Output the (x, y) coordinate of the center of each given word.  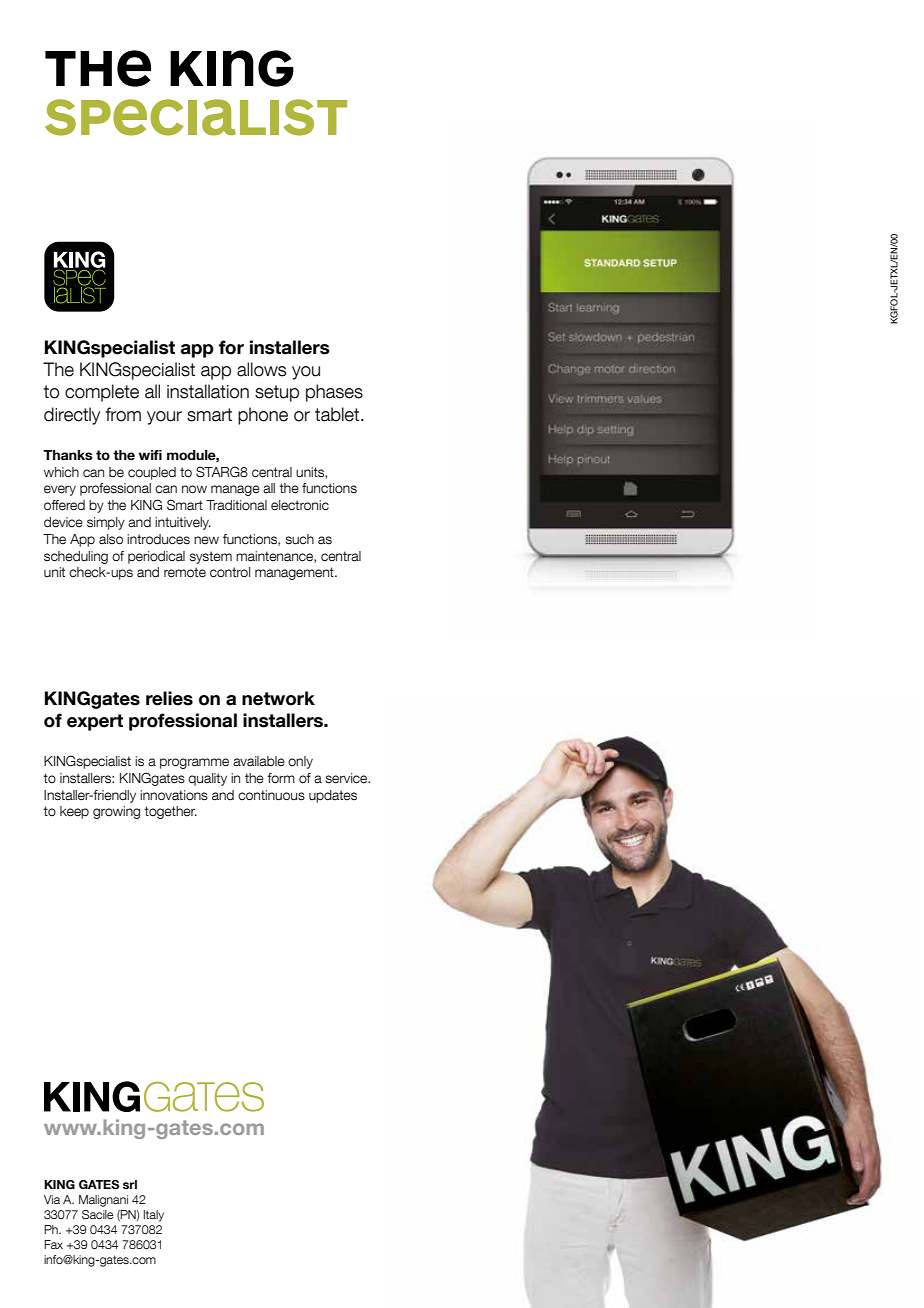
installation (208, 391)
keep (74, 812)
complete (102, 393)
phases (334, 393)
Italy (154, 1216)
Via (52, 1199)
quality (207, 779)
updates (333, 796)
